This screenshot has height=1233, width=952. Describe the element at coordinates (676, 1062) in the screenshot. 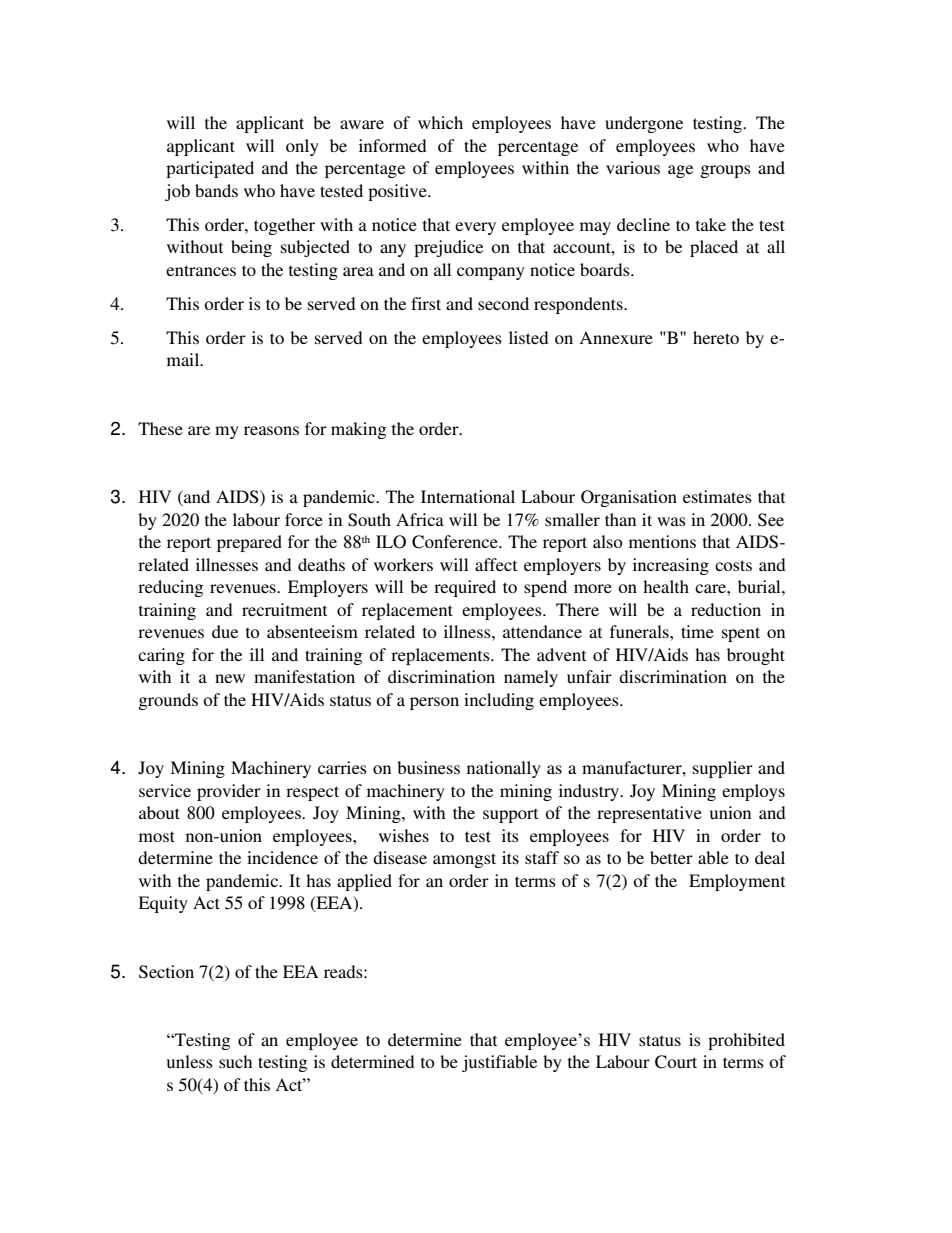

I see `Court` at that location.
